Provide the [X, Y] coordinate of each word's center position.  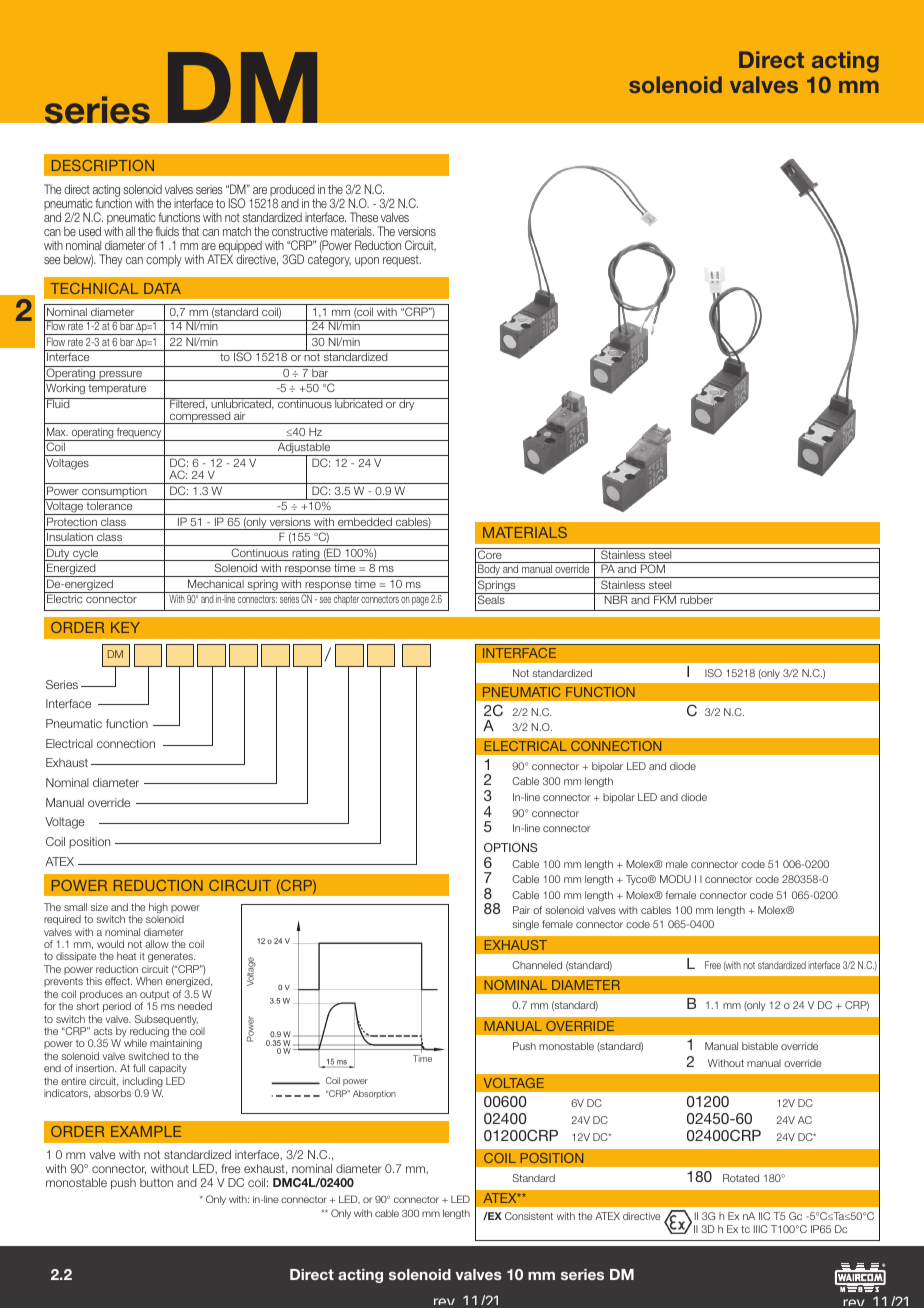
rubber [696, 599]
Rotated [741, 1178]
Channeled [537, 965]
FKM [665, 599]
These [364, 217]
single [525, 925]
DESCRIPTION [103, 165]
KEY [125, 627]
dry [407, 404]
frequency [139, 434]
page [420, 601]
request [402, 261]
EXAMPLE [146, 1131]
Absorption [374, 1094]
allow [157, 944]
